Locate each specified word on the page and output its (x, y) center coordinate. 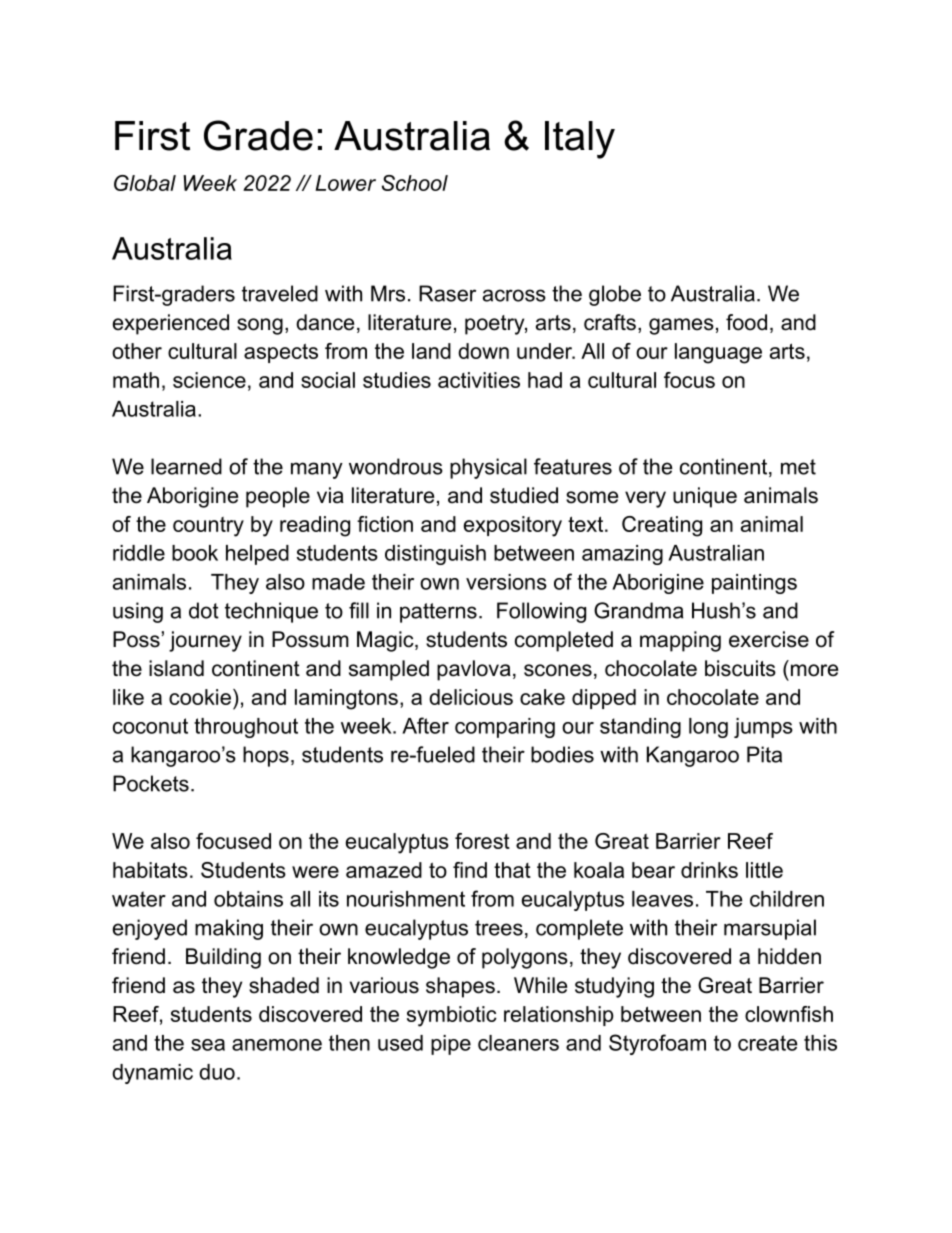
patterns (438, 613)
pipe (451, 1045)
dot (204, 610)
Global (145, 183)
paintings (754, 584)
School (415, 183)
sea (208, 1045)
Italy (580, 140)
